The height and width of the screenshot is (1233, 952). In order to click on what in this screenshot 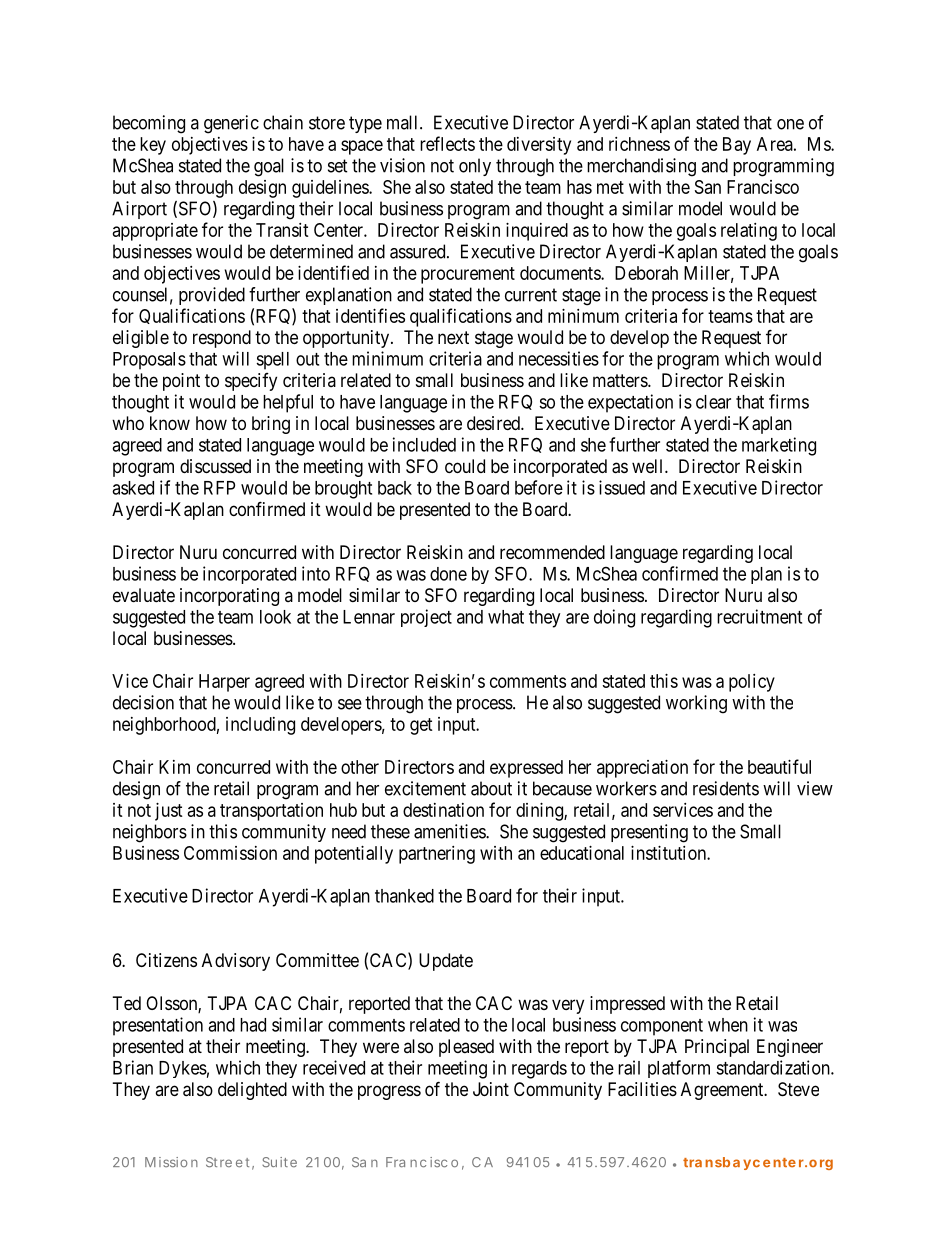, I will do `click(506, 617)`.
